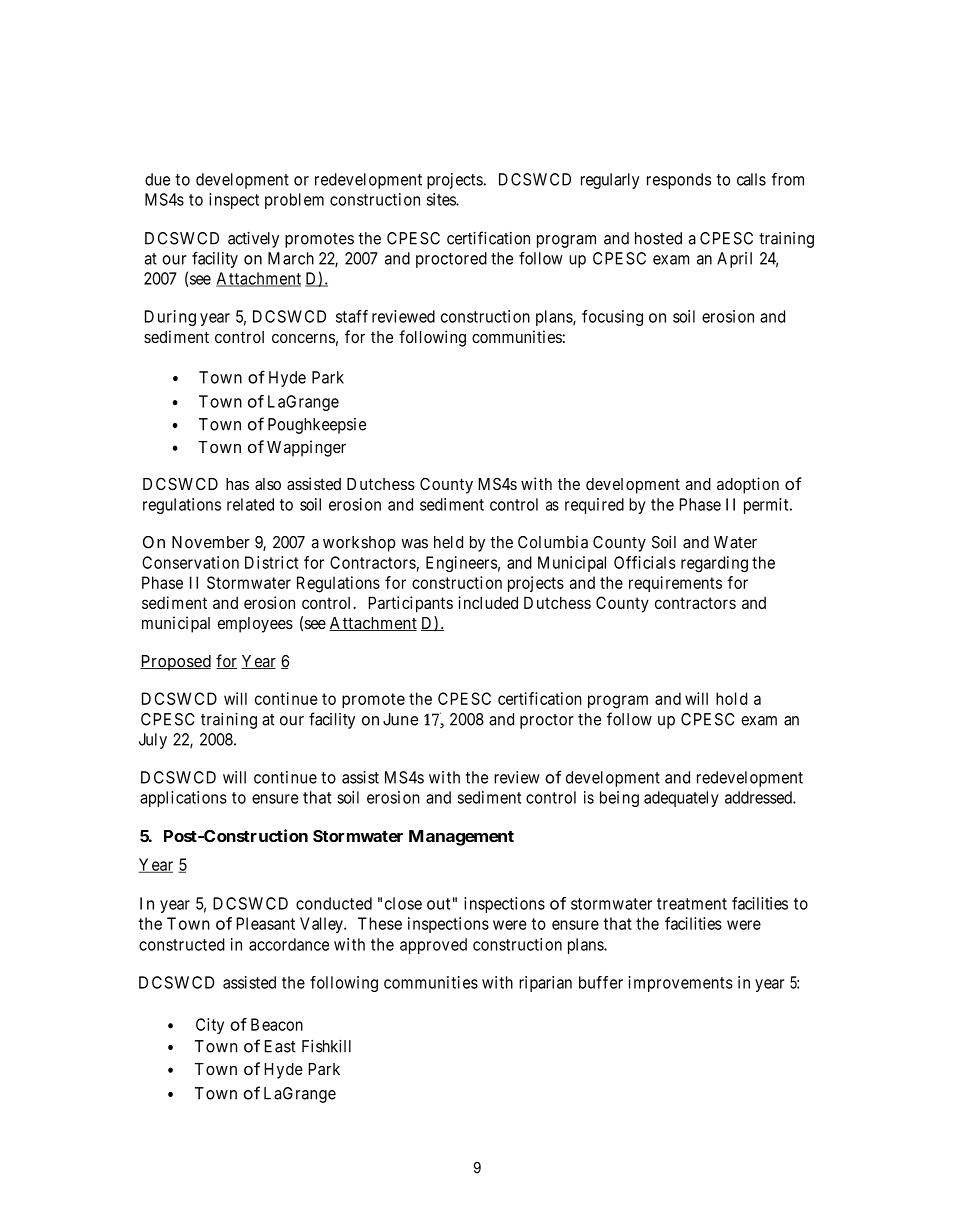  I want to click on sites, so click(442, 199).
